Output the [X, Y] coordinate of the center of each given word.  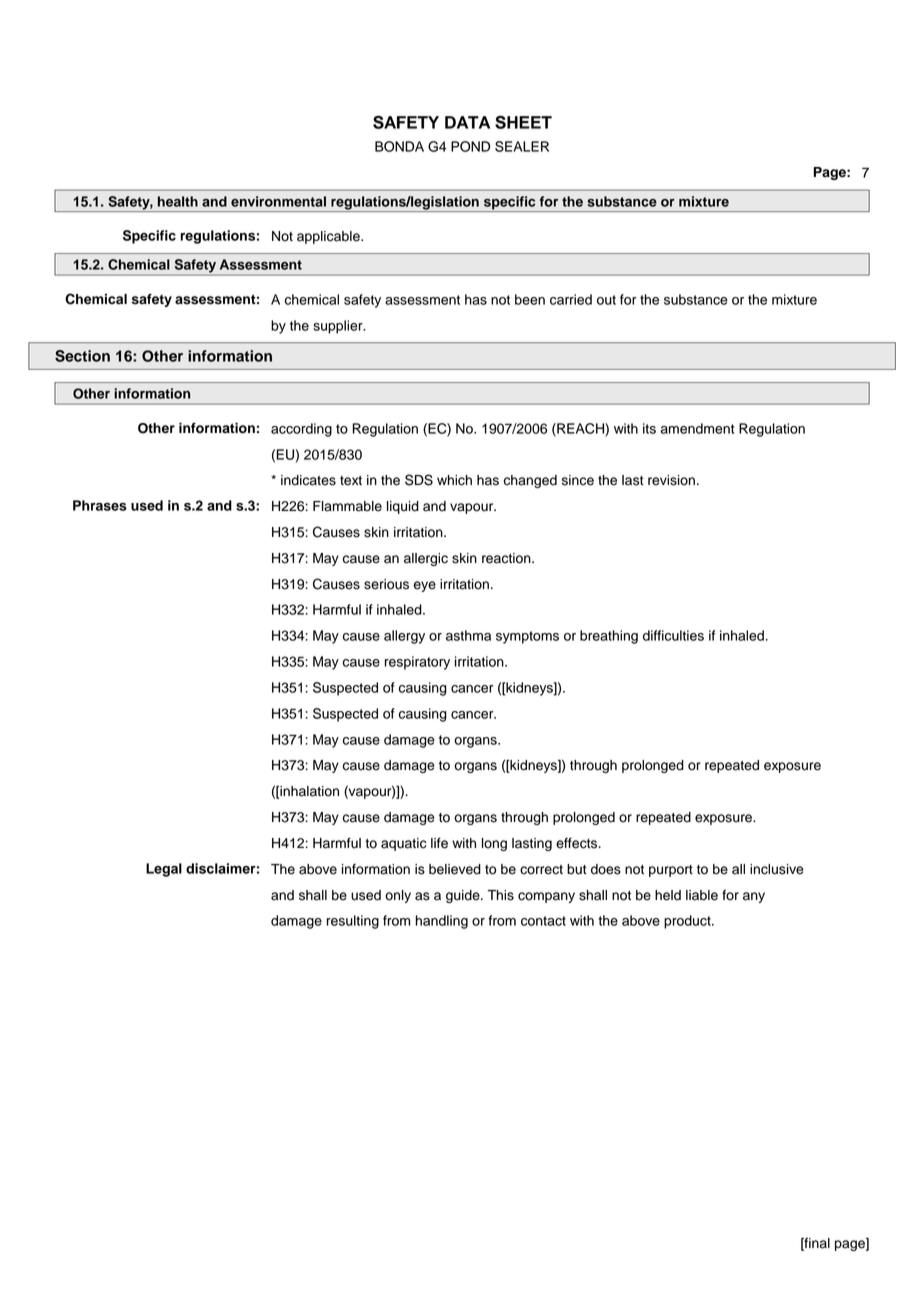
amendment [697, 428]
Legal [164, 870]
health [178, 201]
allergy [404, 637]
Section [82, 356]
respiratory [417, 663]
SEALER [522, 146]
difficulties [673, 635]
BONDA [399, 146]
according [301, 430]
